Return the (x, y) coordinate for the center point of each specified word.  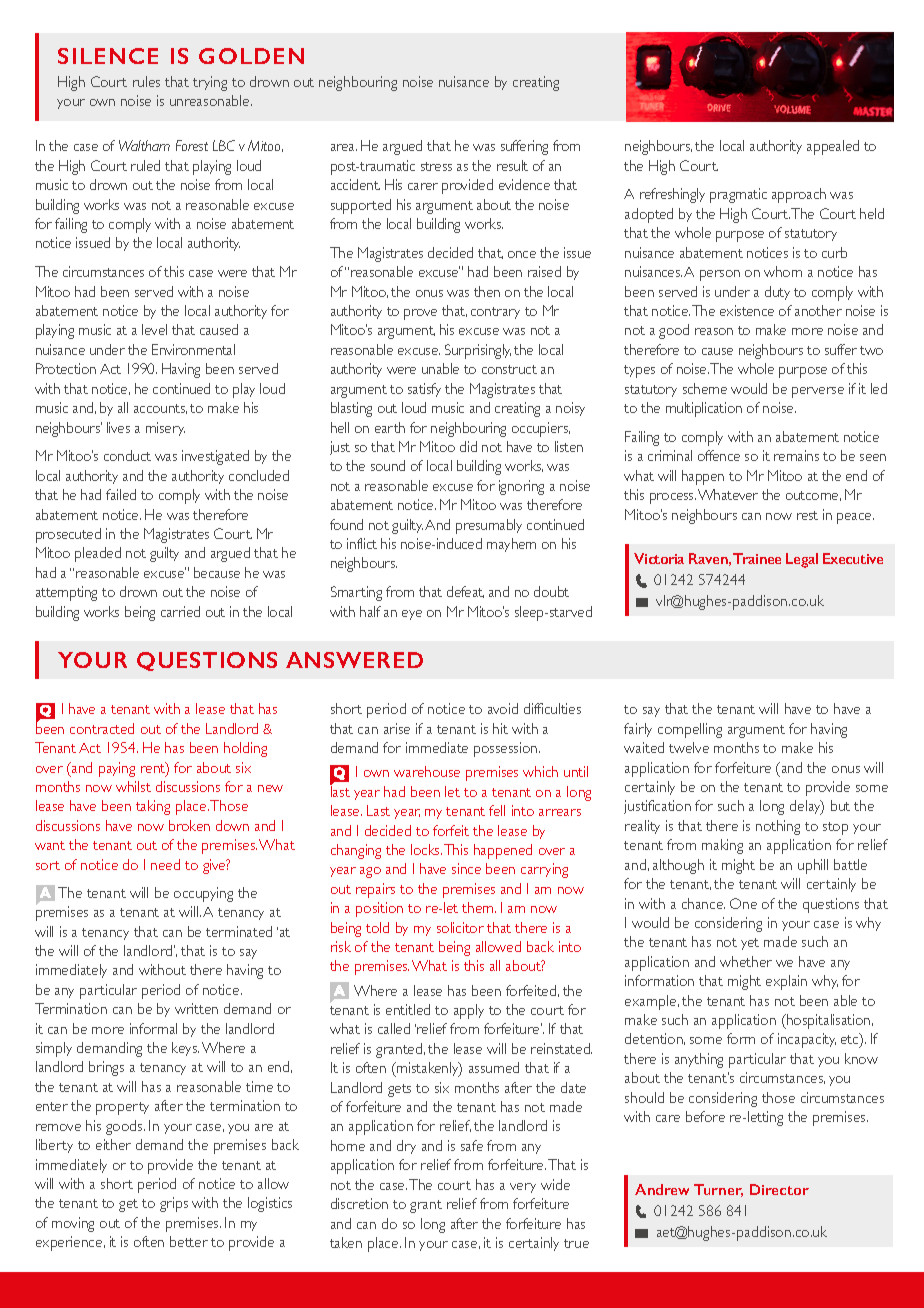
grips (174, 1204)
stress (436, 166)
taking (153, 807)
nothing (778, 827)
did (468, 446)
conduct (127, 455)
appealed (833, 147)
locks (426, 849)
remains (796, 455)
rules (146, 81)
